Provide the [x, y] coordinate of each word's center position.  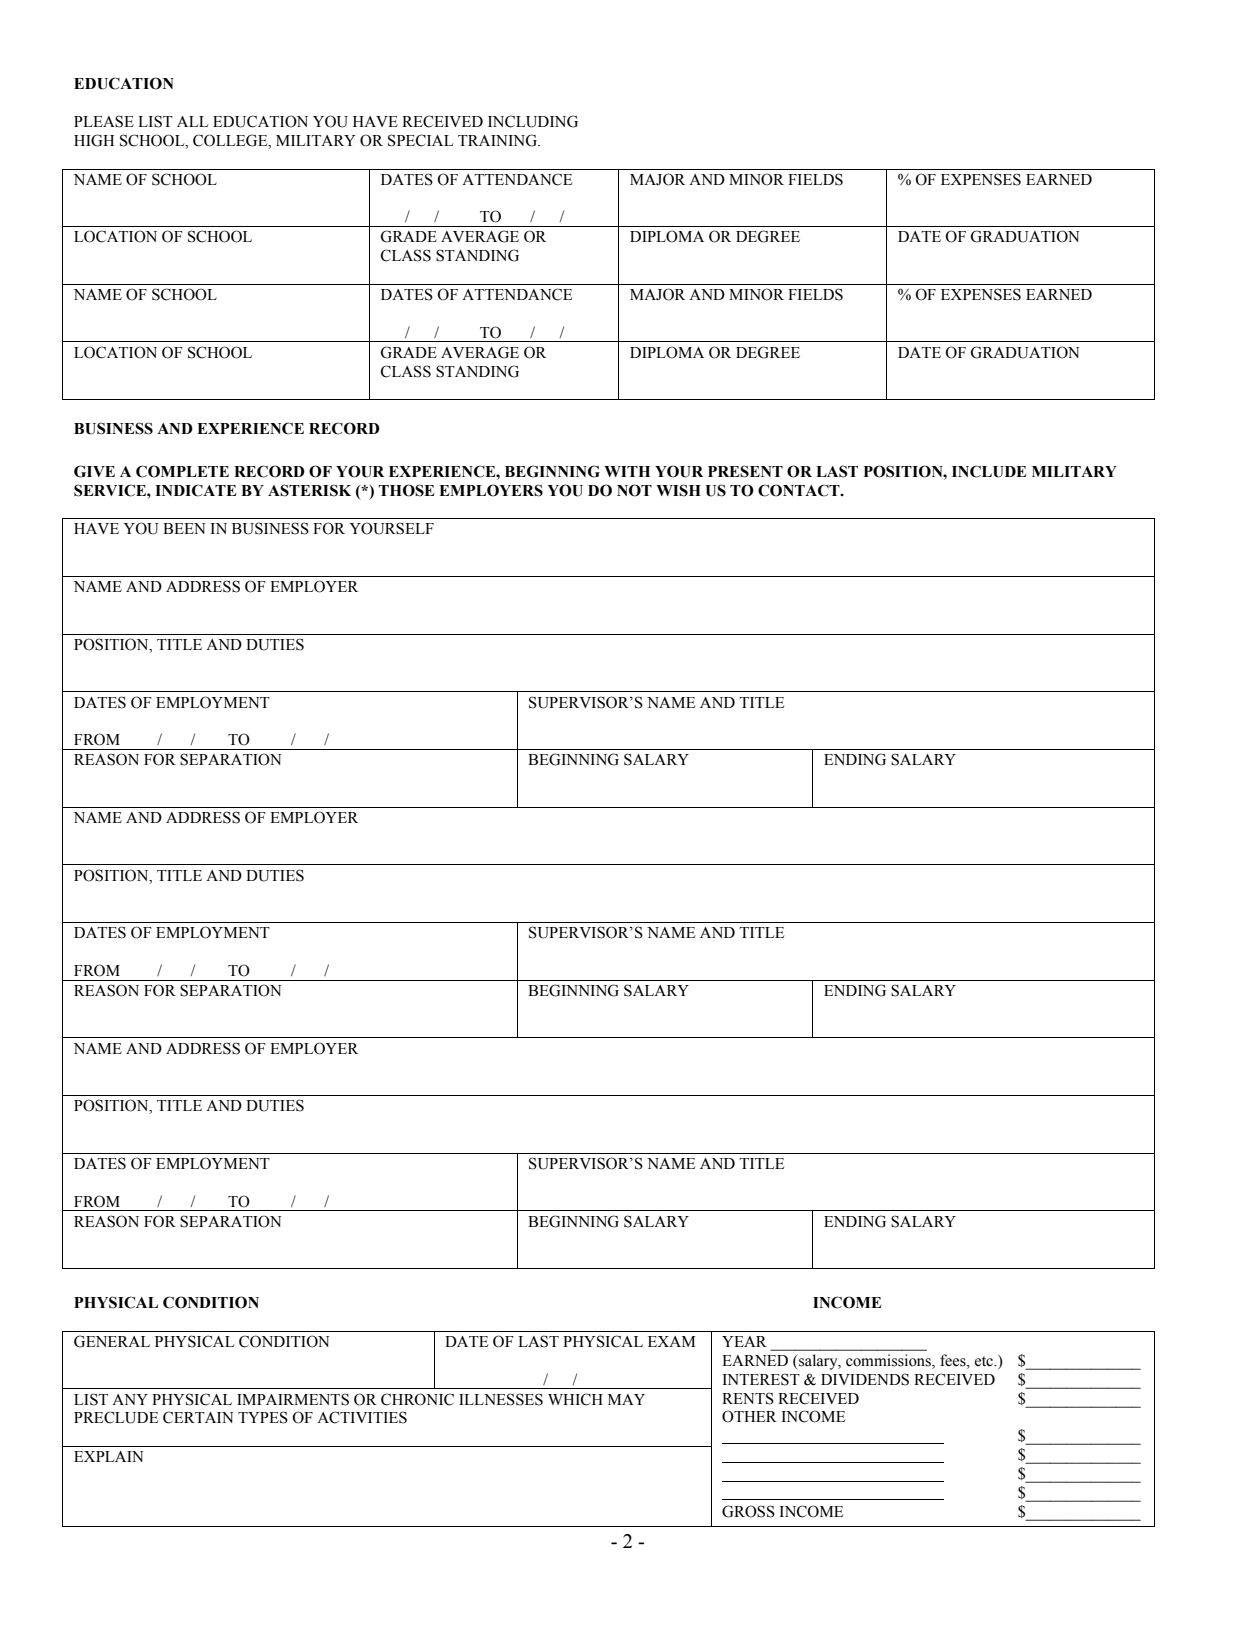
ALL [193, 121]
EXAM [671, 1341]
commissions [889, 1360]
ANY [130, 1399]
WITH [627, 471]
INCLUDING [533, 121]
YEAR [744, 1341]
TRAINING [498, 140]
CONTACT [800, 490]
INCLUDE [989, 471]
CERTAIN [198, 1417]
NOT [634, 490]
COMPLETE [182, 471]
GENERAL [112, 1341]
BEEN [184, 528]
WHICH [575, 1399]
